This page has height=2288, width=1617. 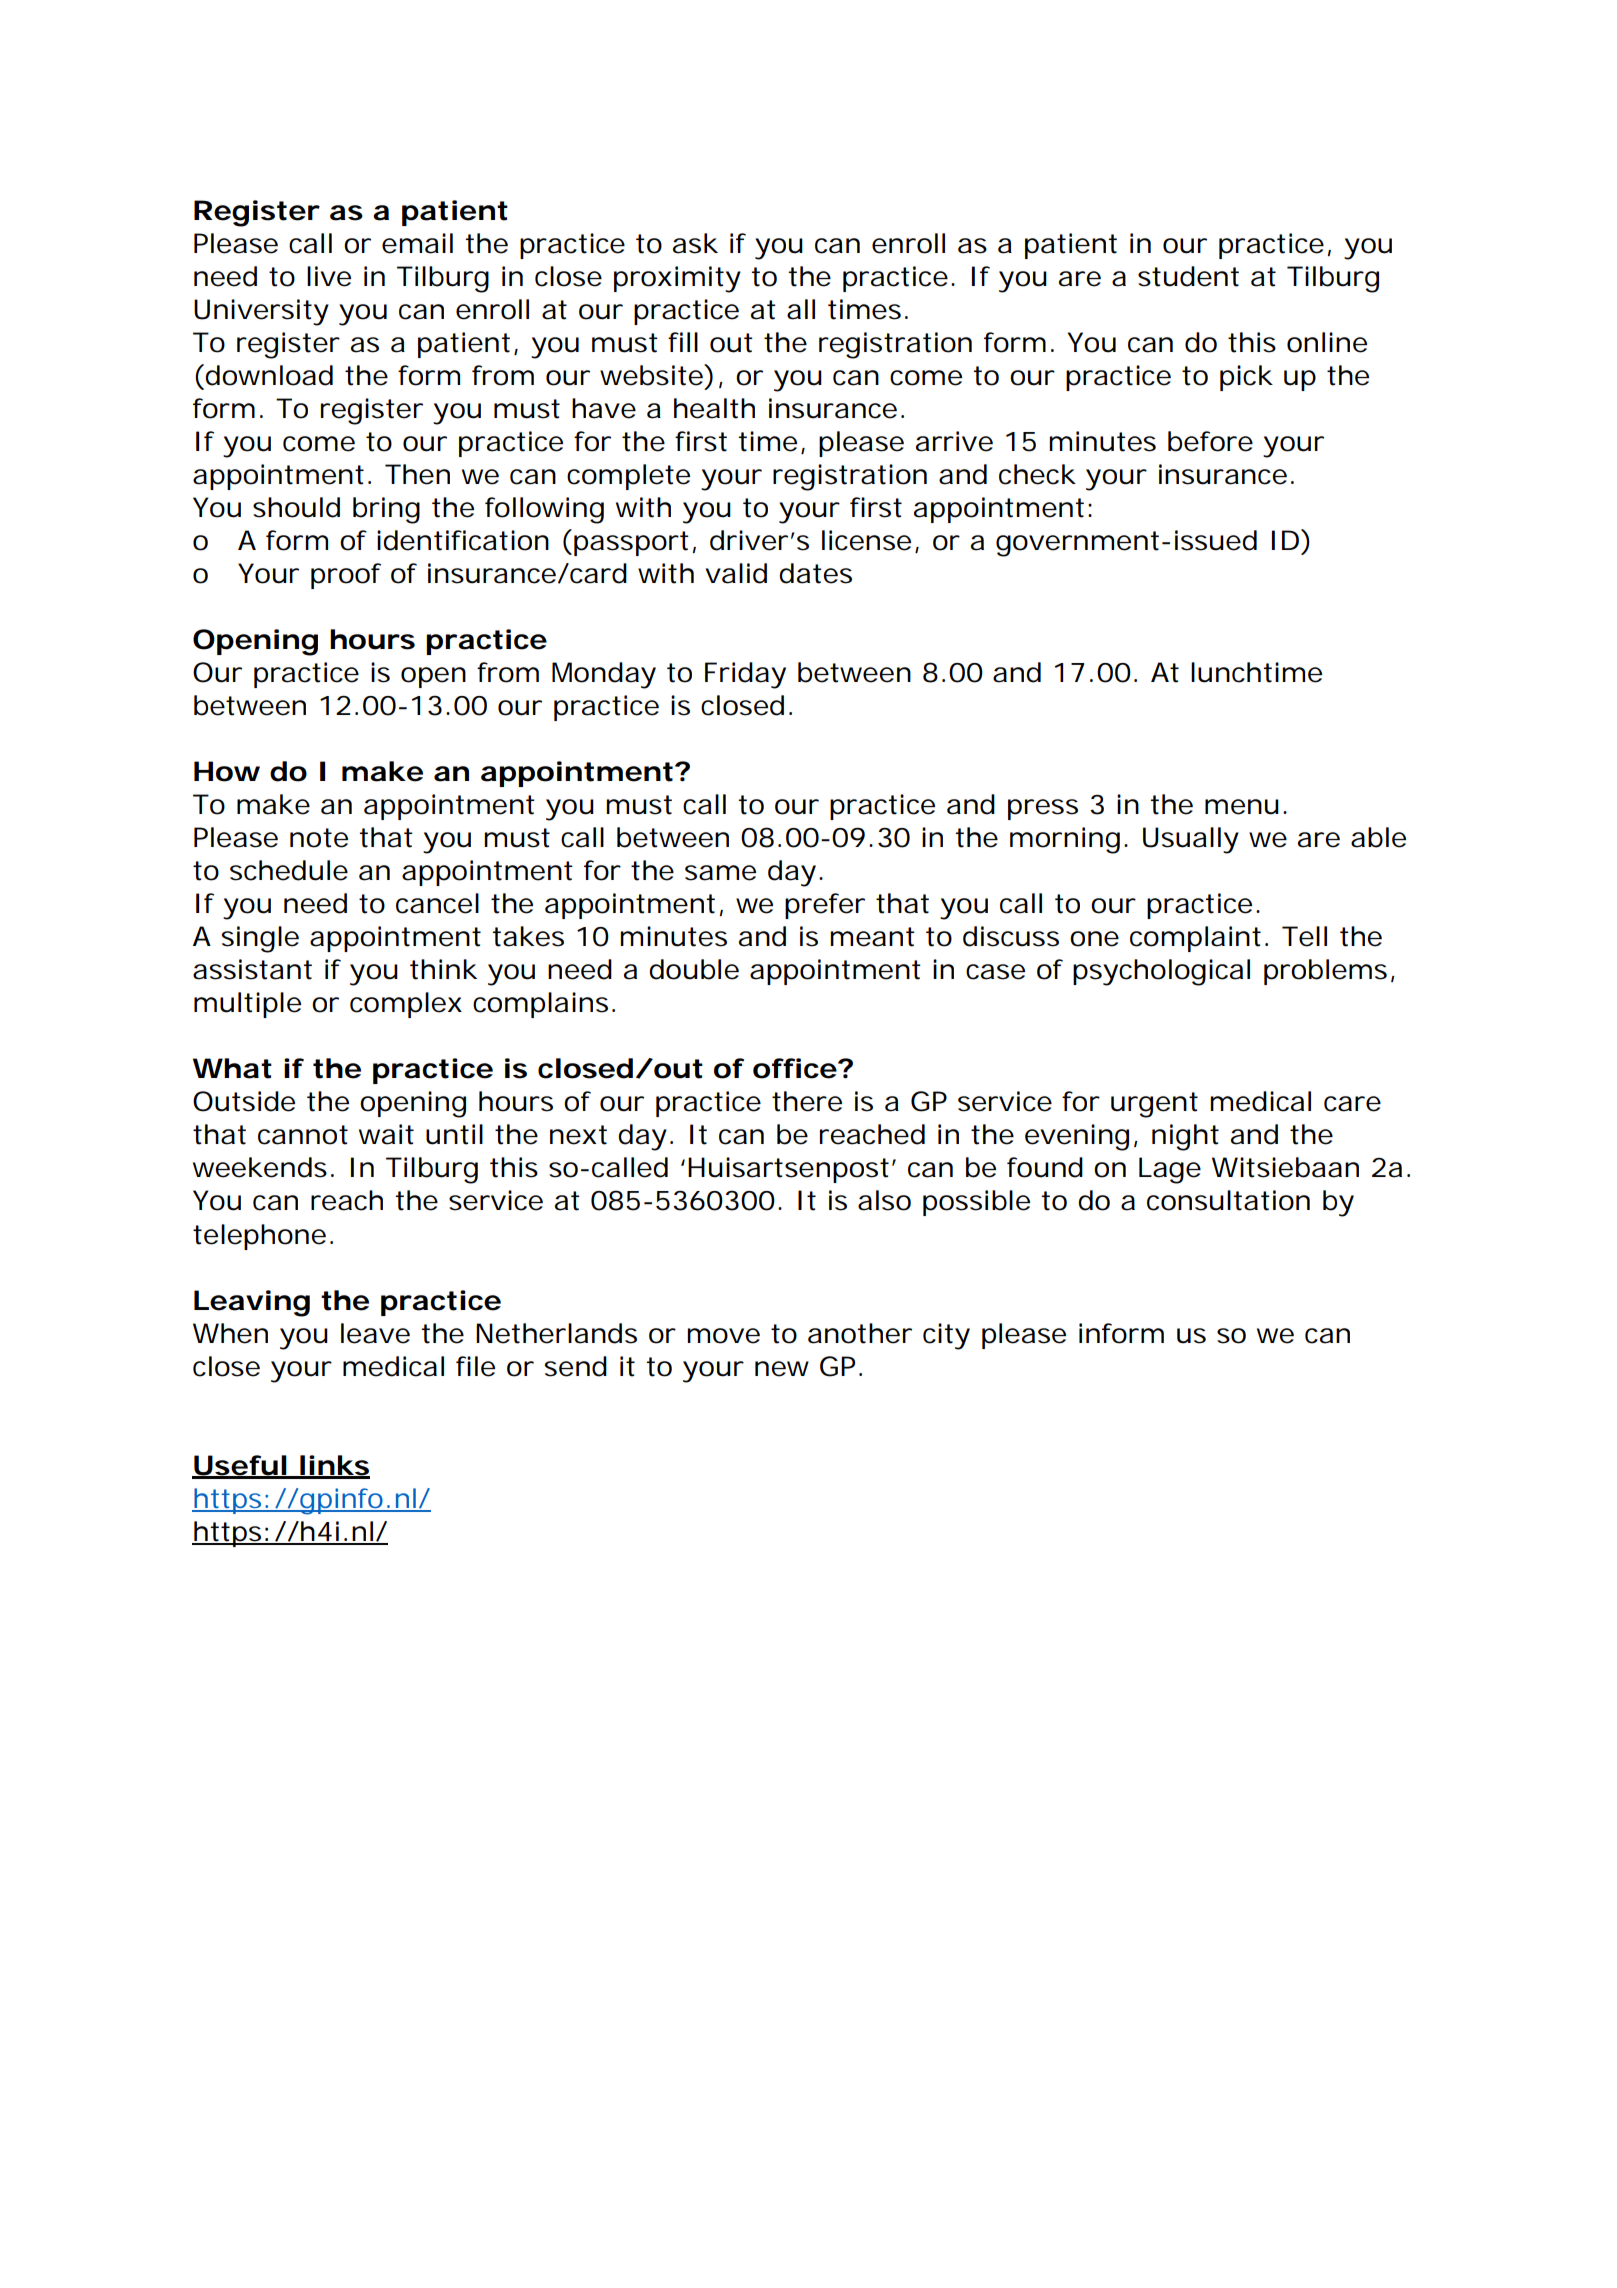 I want to click on double, so click(x=694, y=969).
